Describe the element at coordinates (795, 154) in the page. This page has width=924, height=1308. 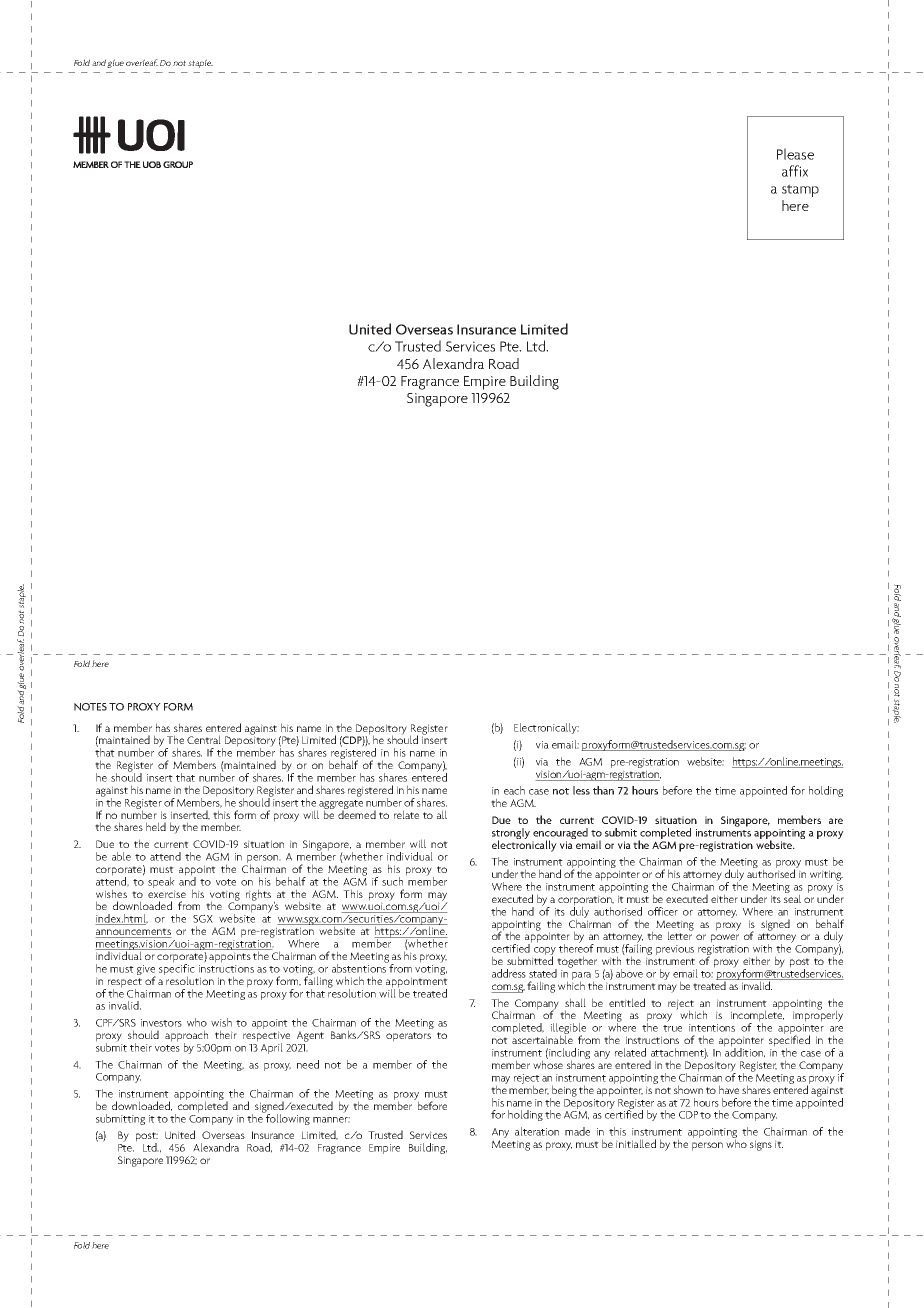
I see `Please` at that location.
